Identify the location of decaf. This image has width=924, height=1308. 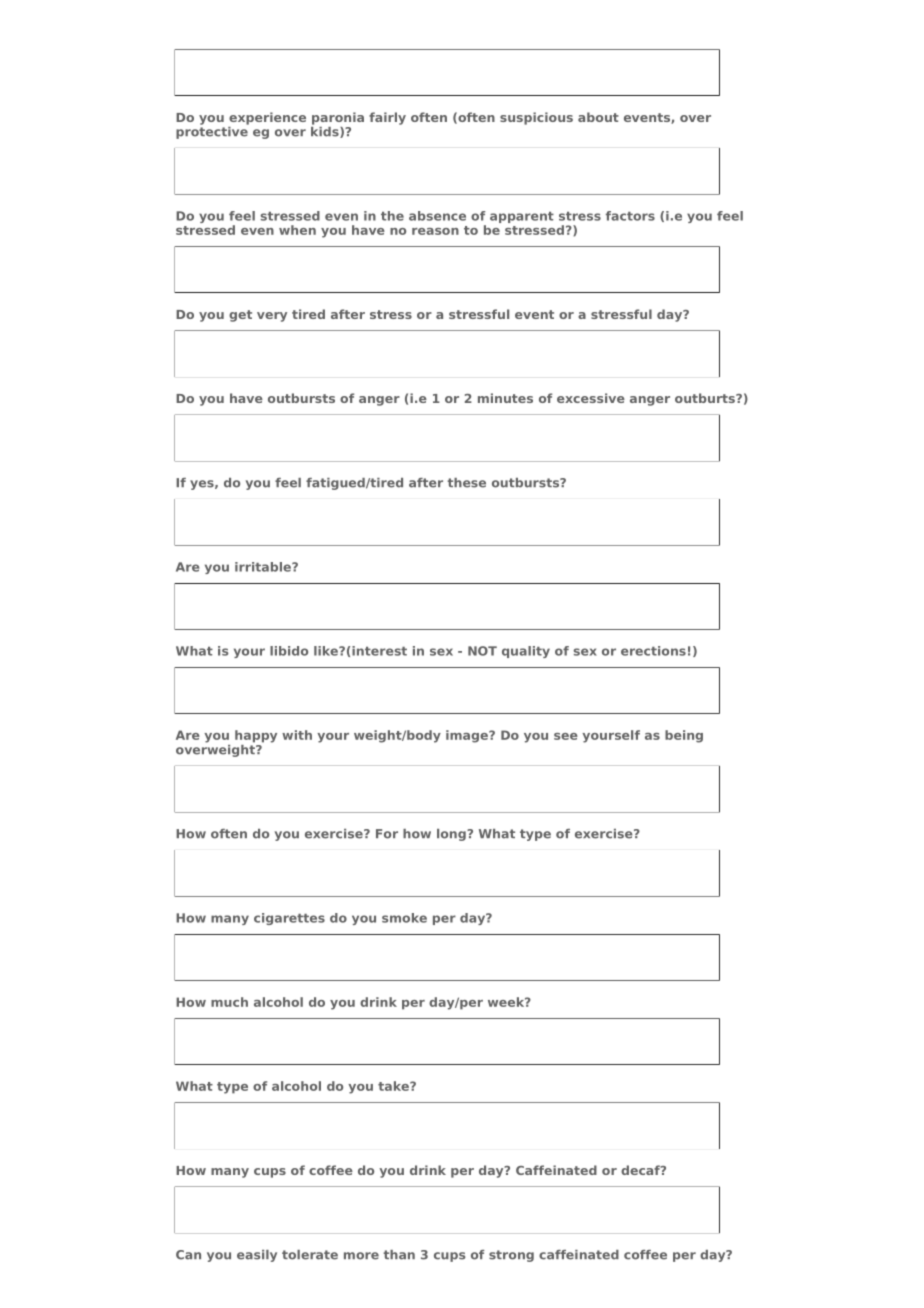
(641, 1170).
